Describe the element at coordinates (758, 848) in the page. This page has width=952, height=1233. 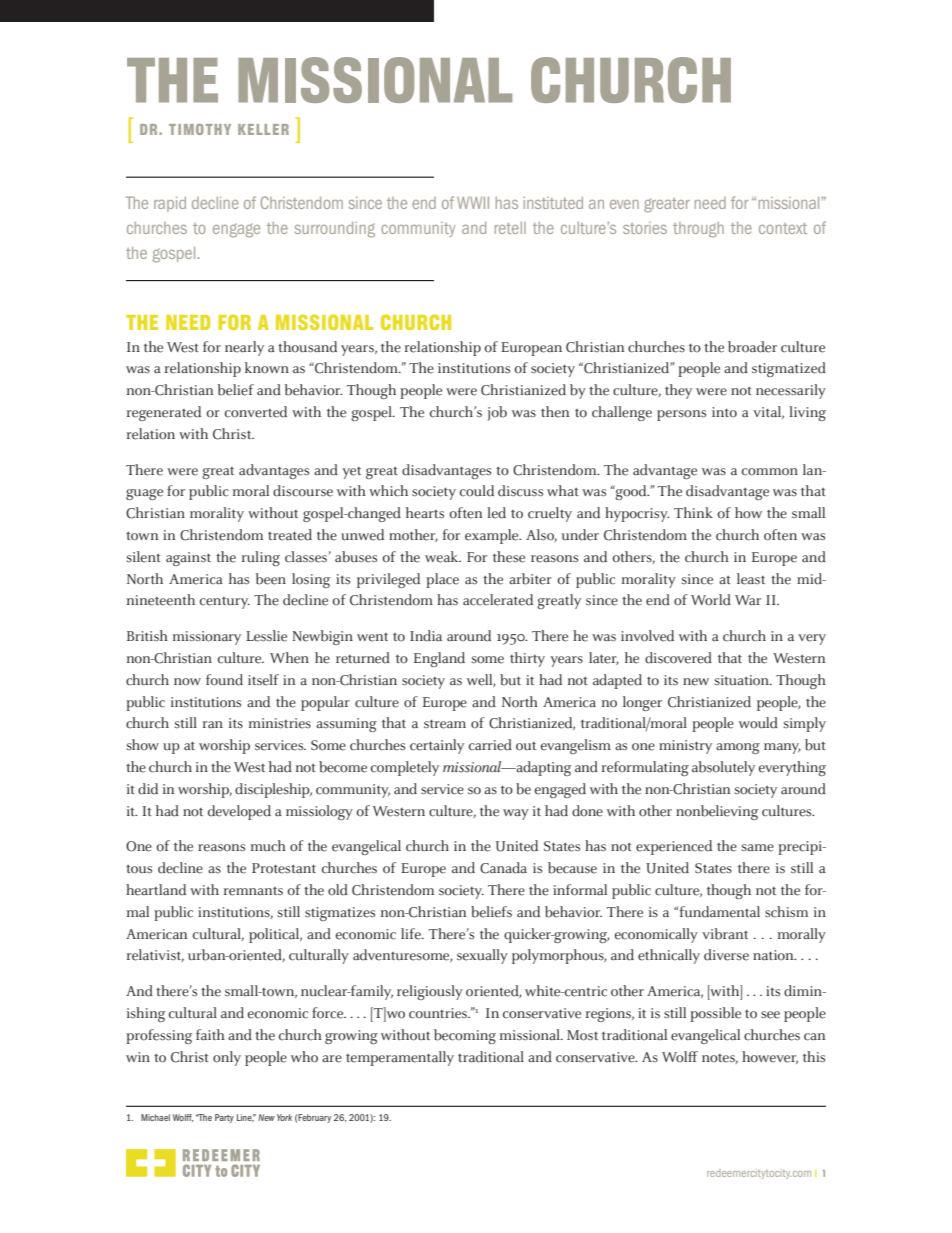
I see `same` at that location.
